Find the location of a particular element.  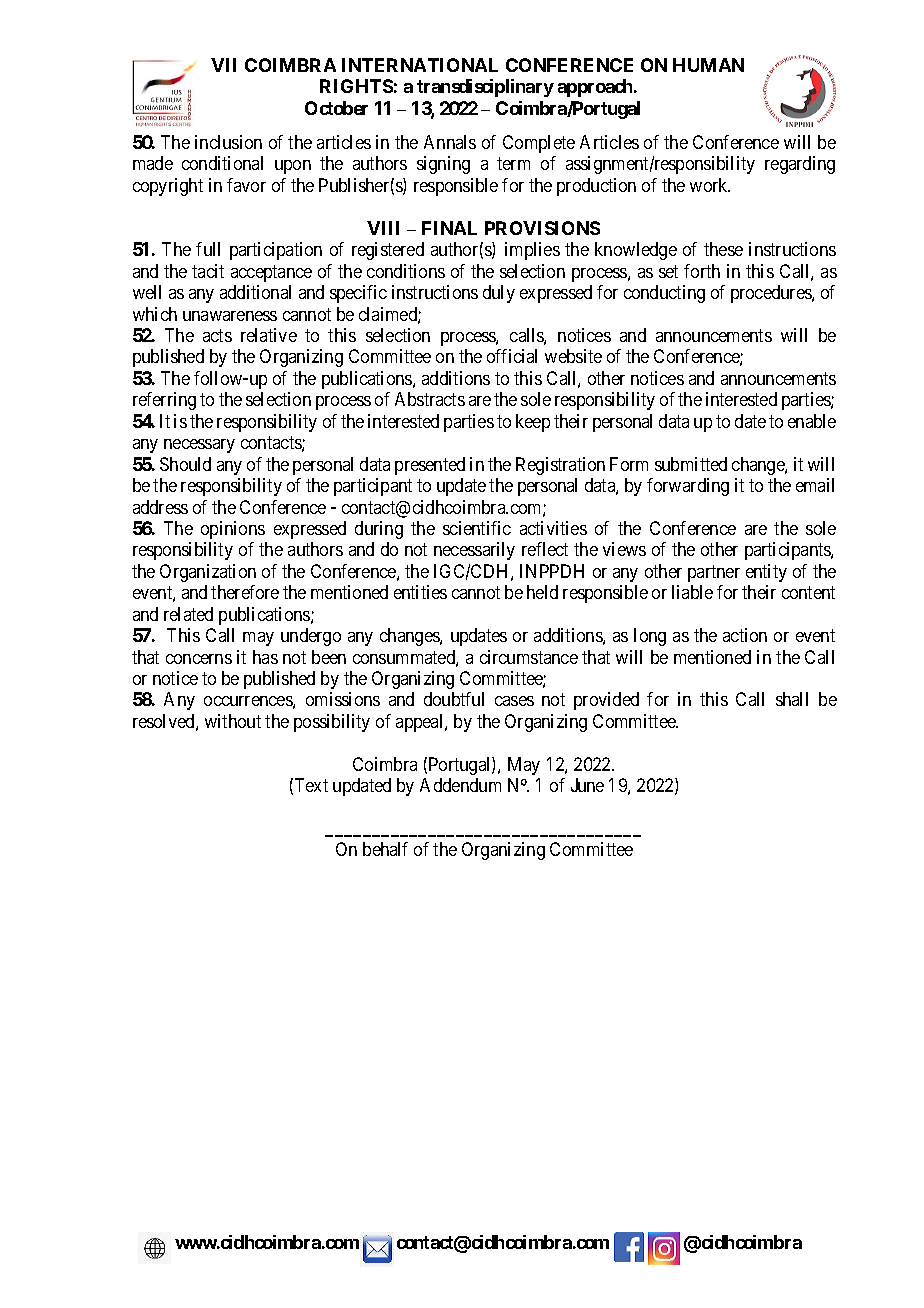

Organization is located at coordinates (208, 573).
